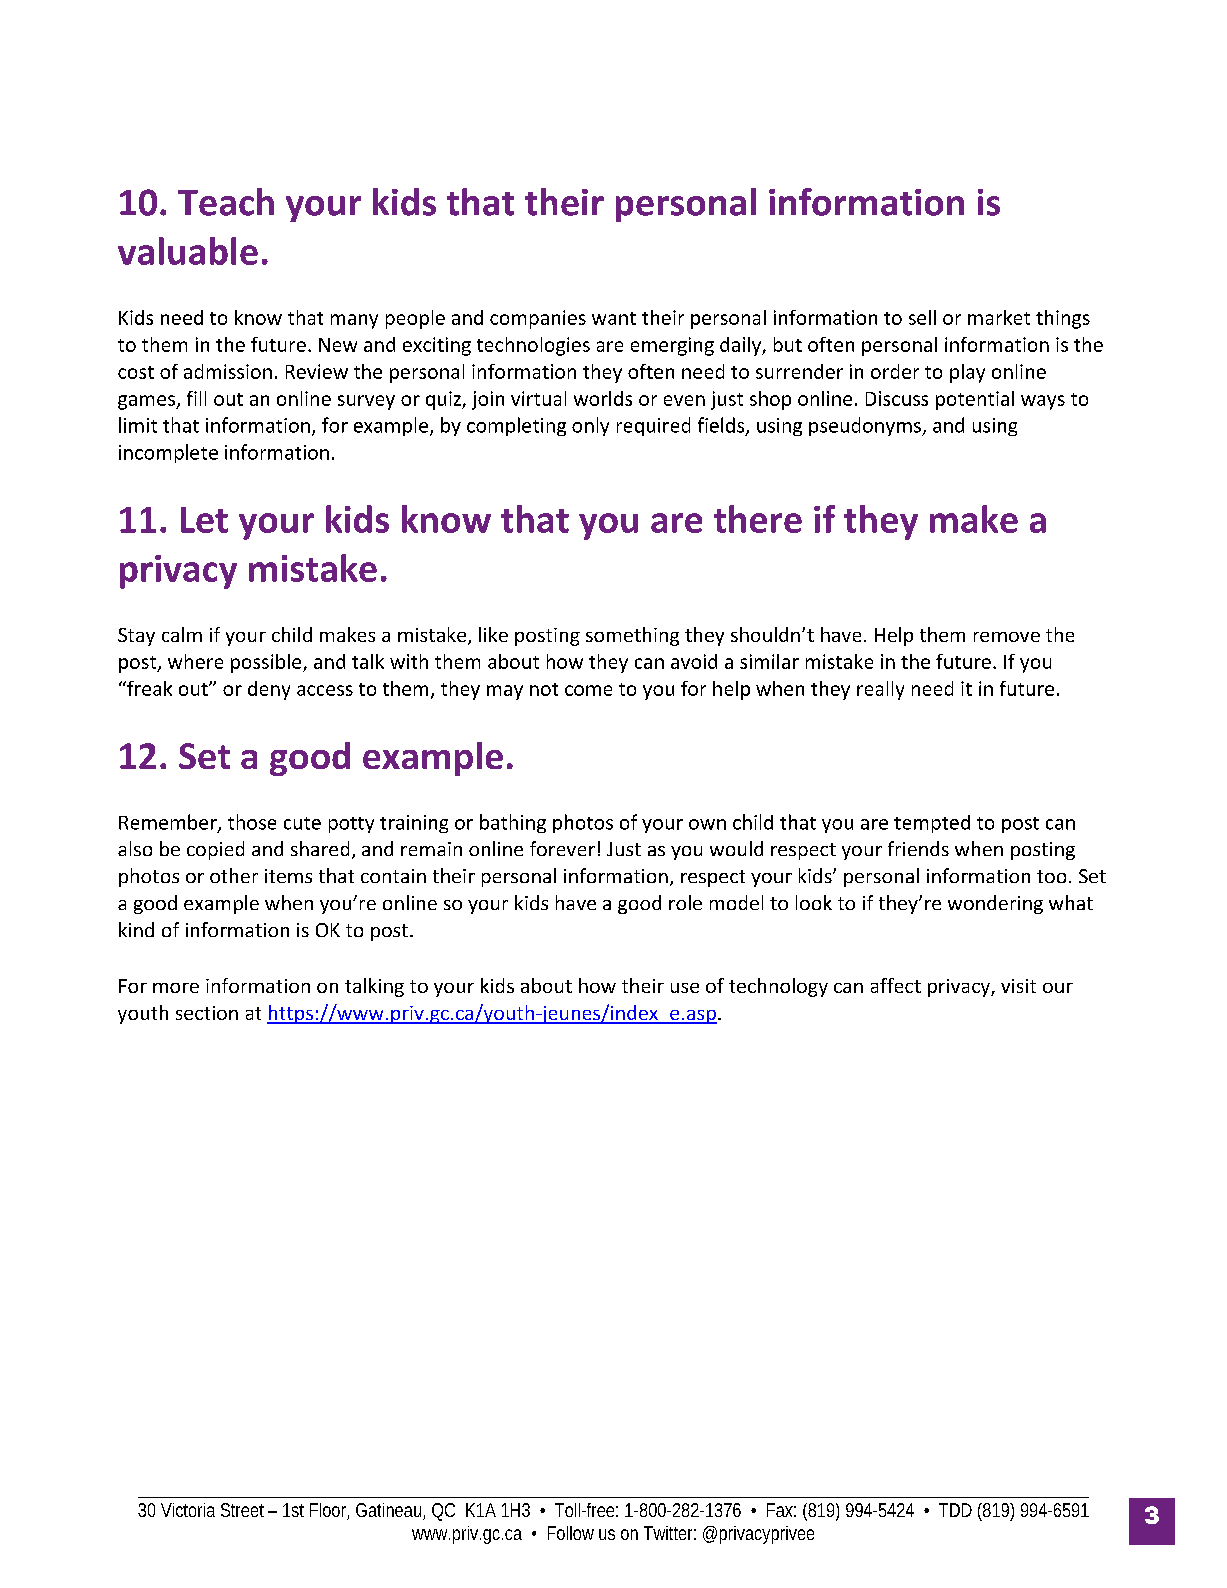 The height and width of the image is (1588, 1227). What do you see at coordinates (922, 317) in the image?
I see `sell` at bounding box center [922, 317].
